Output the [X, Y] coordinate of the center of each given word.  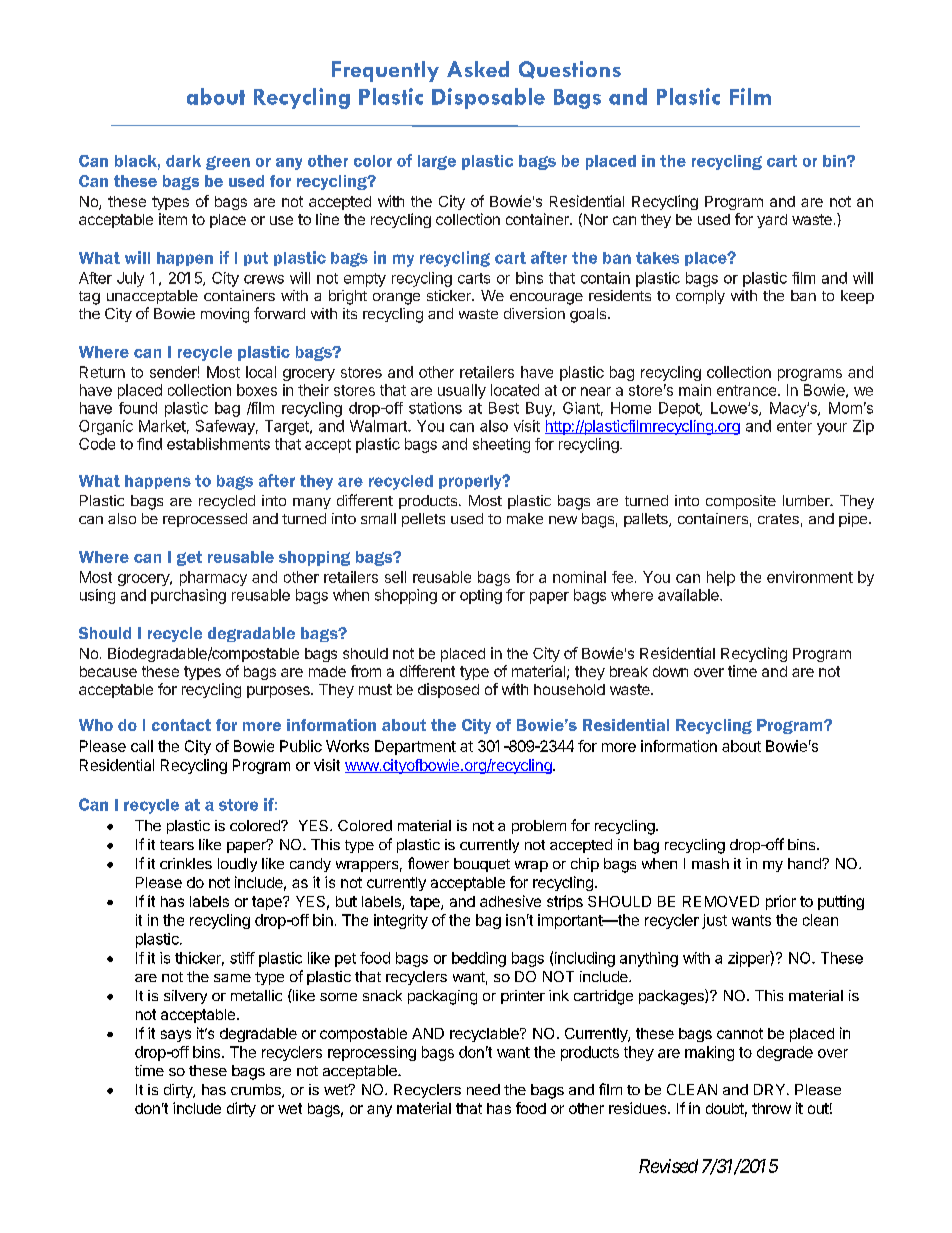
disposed [448, 690]
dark [183, 161]
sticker [450, 295]
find [149, 444]
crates [778, 519]
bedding [479, 959]
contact [181, 725]
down [670, 671]
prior [781, 902]
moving [225, 315]
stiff [242, 958]
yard [772, 221]
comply [700, 297]
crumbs [257, 1091]
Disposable [488, 98]
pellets [423, 520]
